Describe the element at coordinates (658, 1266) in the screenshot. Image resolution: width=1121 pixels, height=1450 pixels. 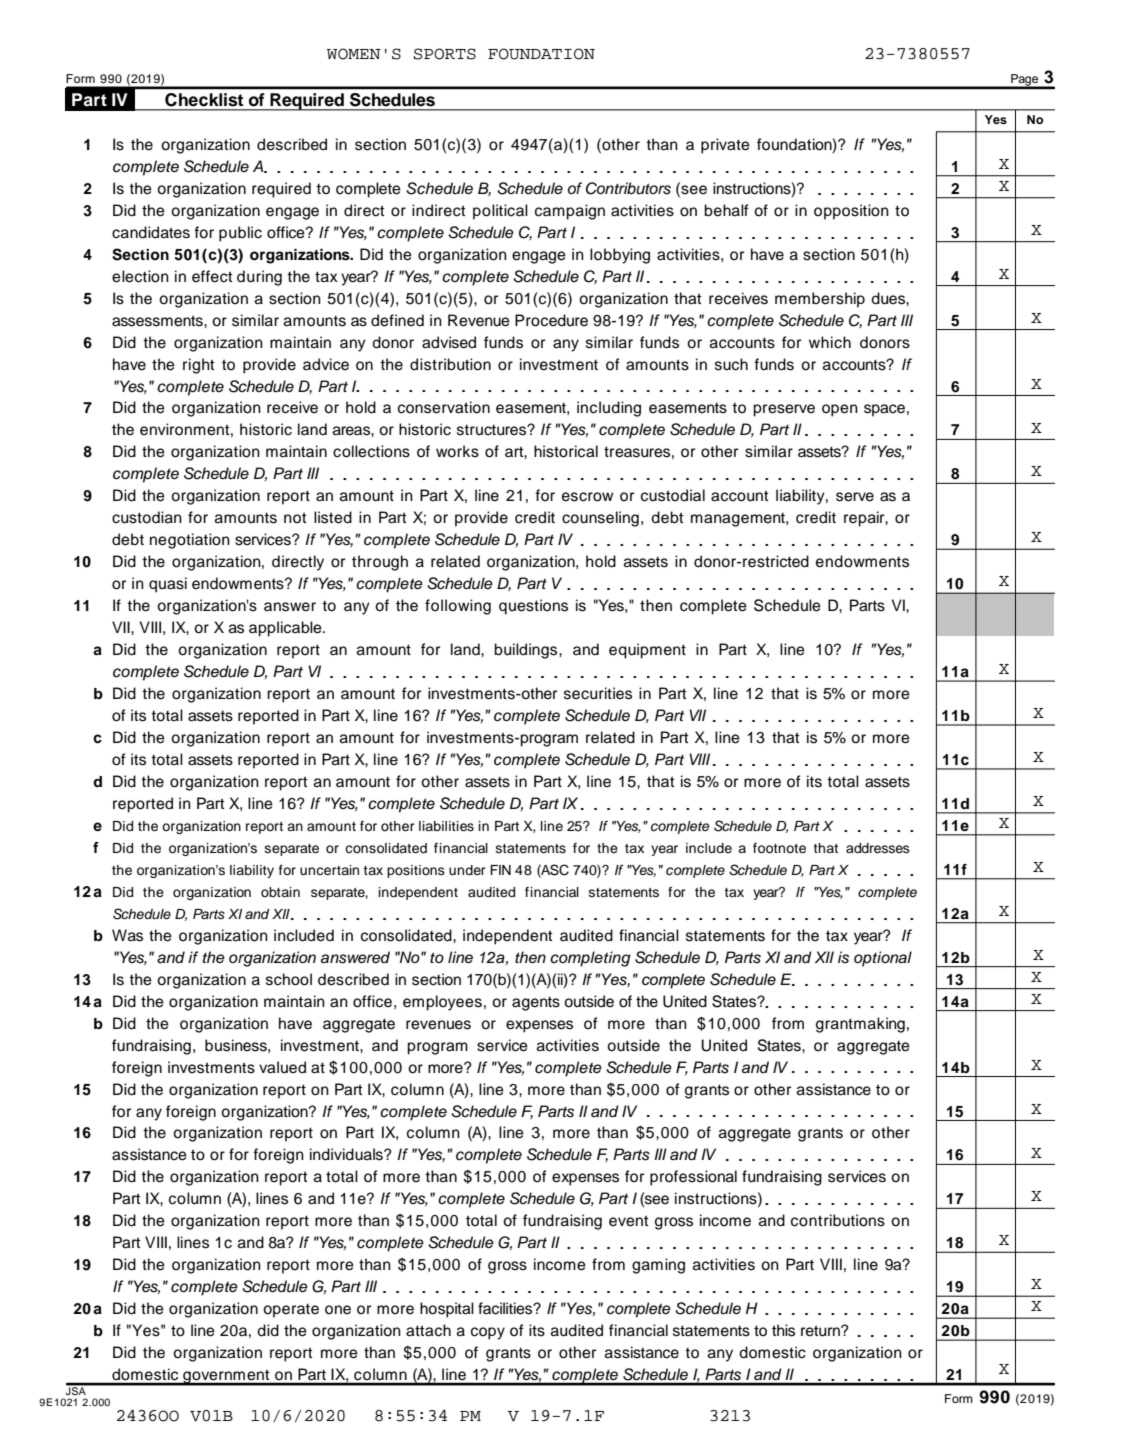
I see `gaming` at that location.
